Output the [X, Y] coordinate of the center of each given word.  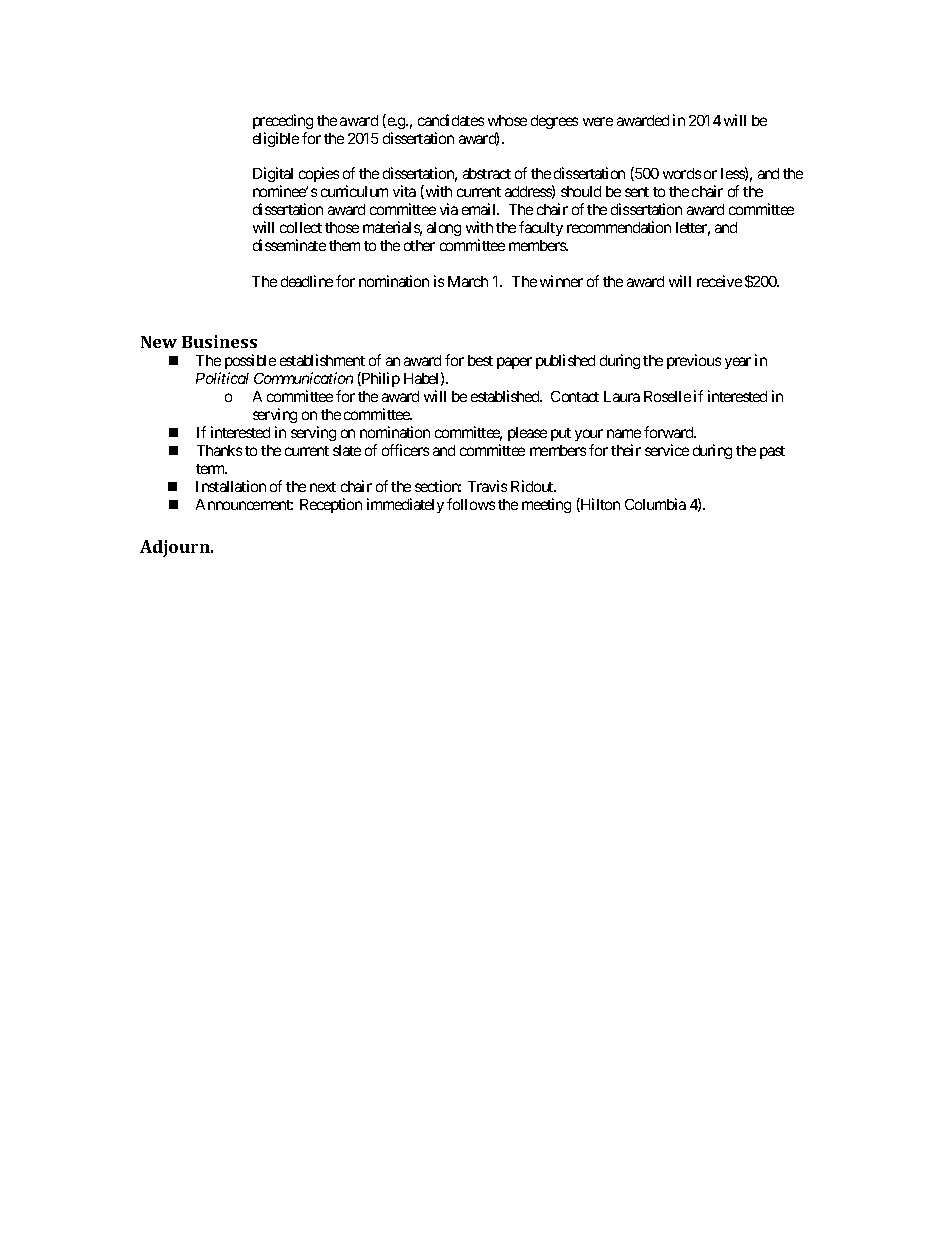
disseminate [289, 245]
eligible [276, 139]
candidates [451, 120]
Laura [622, 396]
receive [719, 281]
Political [222, 378]
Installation [231, 486]
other [419, 245]
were [598, 121]
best [480, 360]
